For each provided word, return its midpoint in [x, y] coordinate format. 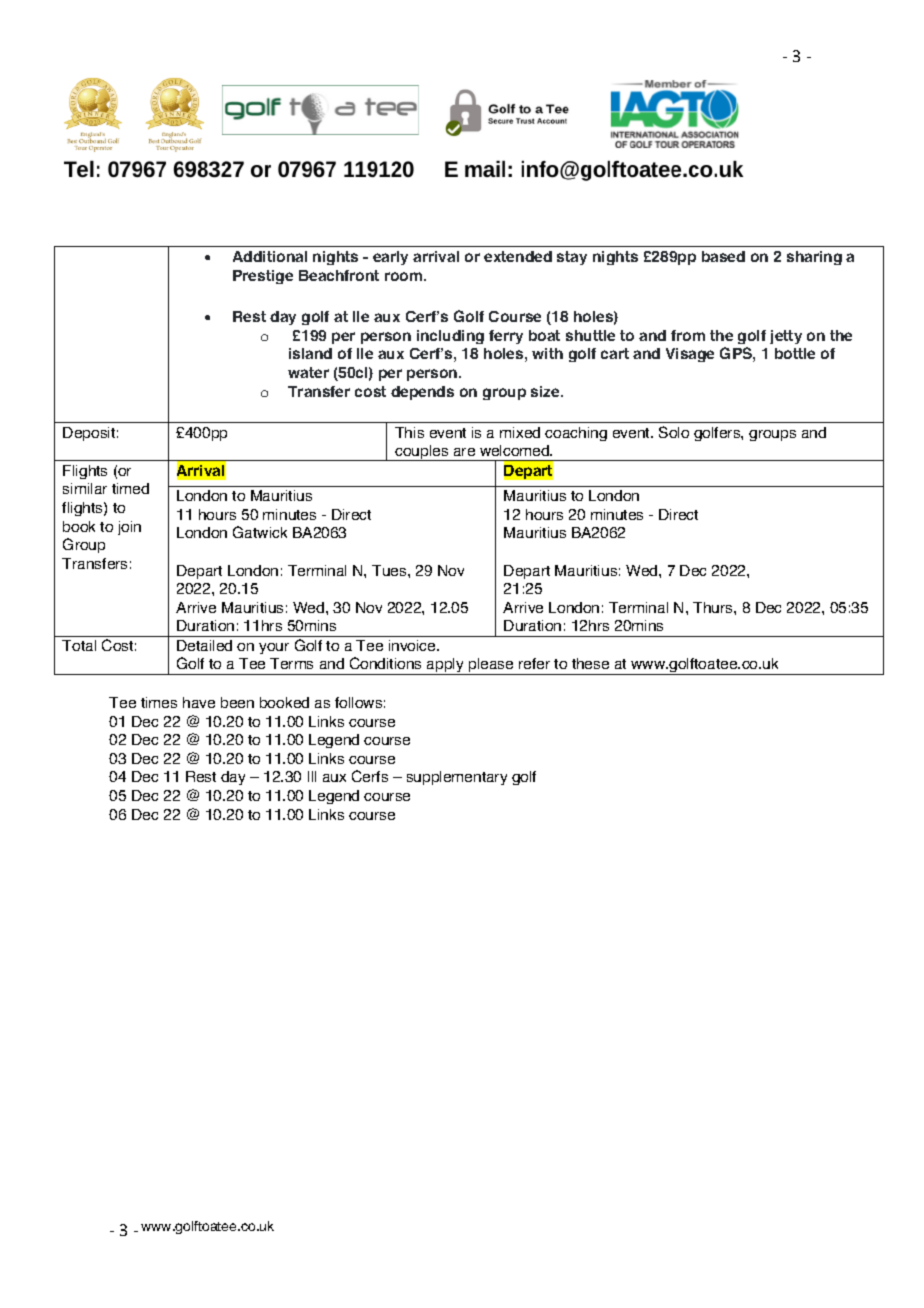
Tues [390, 570]
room [405, 276]
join [129, 528]
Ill [312, 776]
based [723, 256]
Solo [674, 432]
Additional [270, 256]
